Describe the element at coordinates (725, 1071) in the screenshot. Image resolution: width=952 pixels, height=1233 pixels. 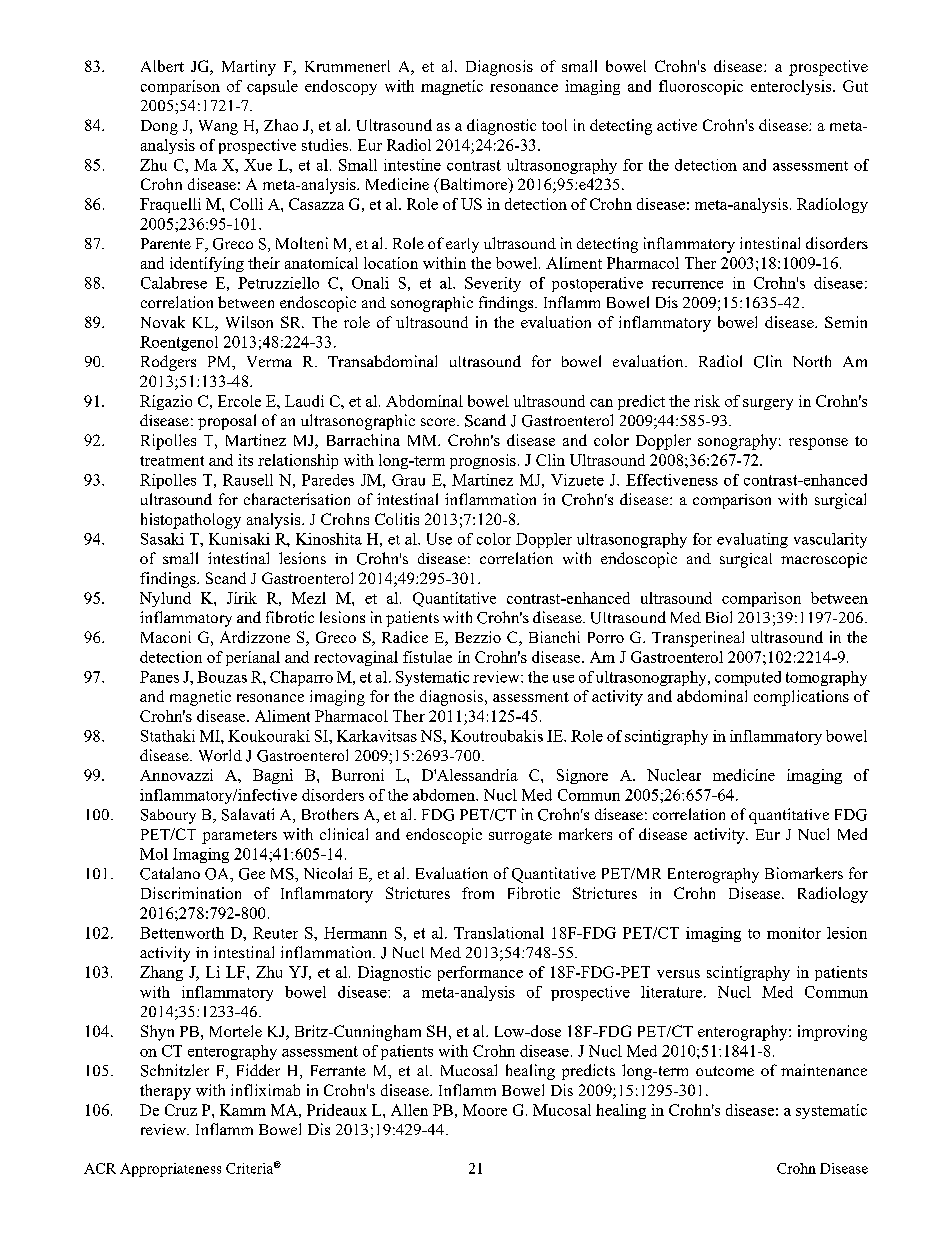
I see `outcome` at that location.
